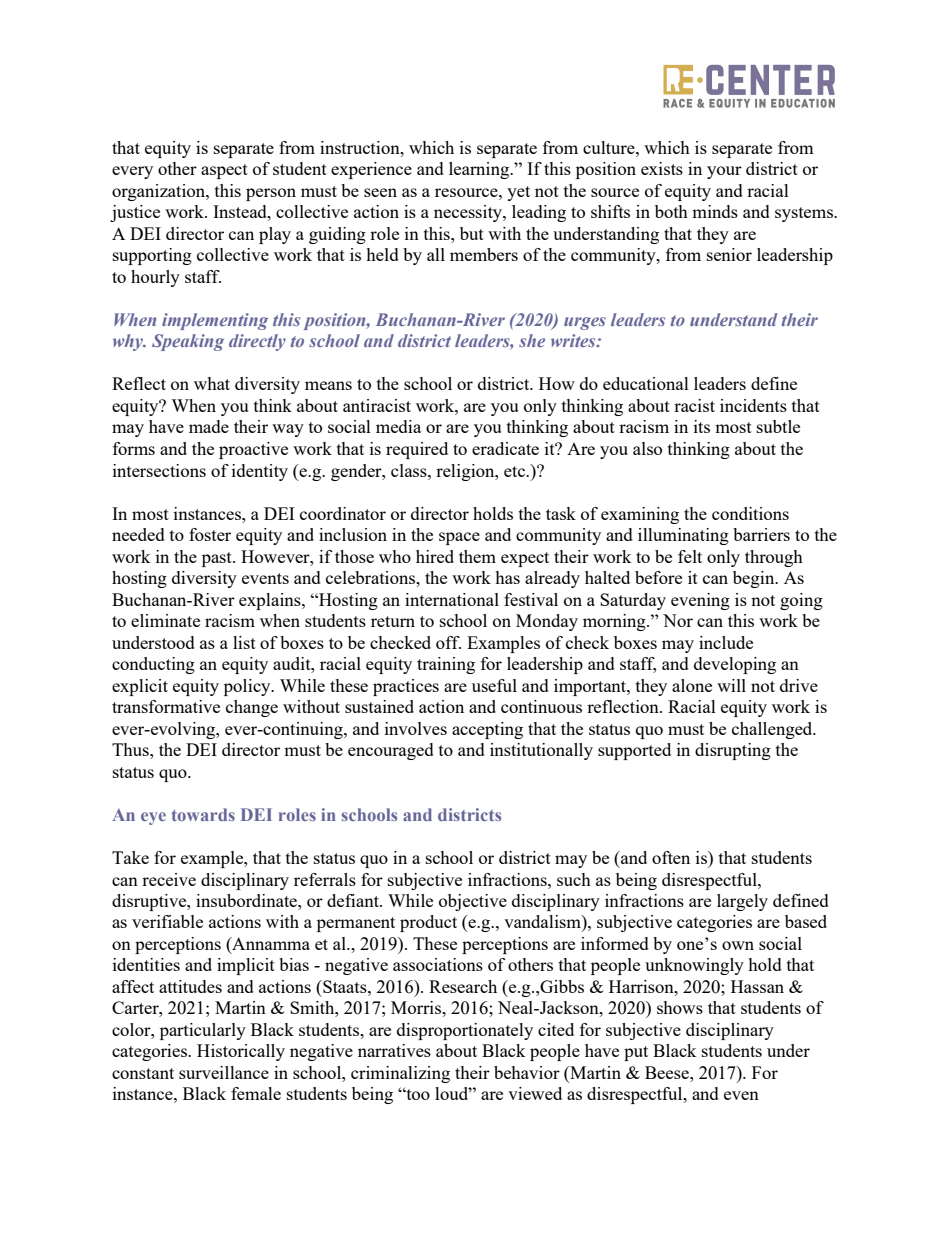 This page has width=952, height=1233. What do you see at coordinates (165, 620) in the page?
I see `eliminate` at bounding box center [165, 620].
